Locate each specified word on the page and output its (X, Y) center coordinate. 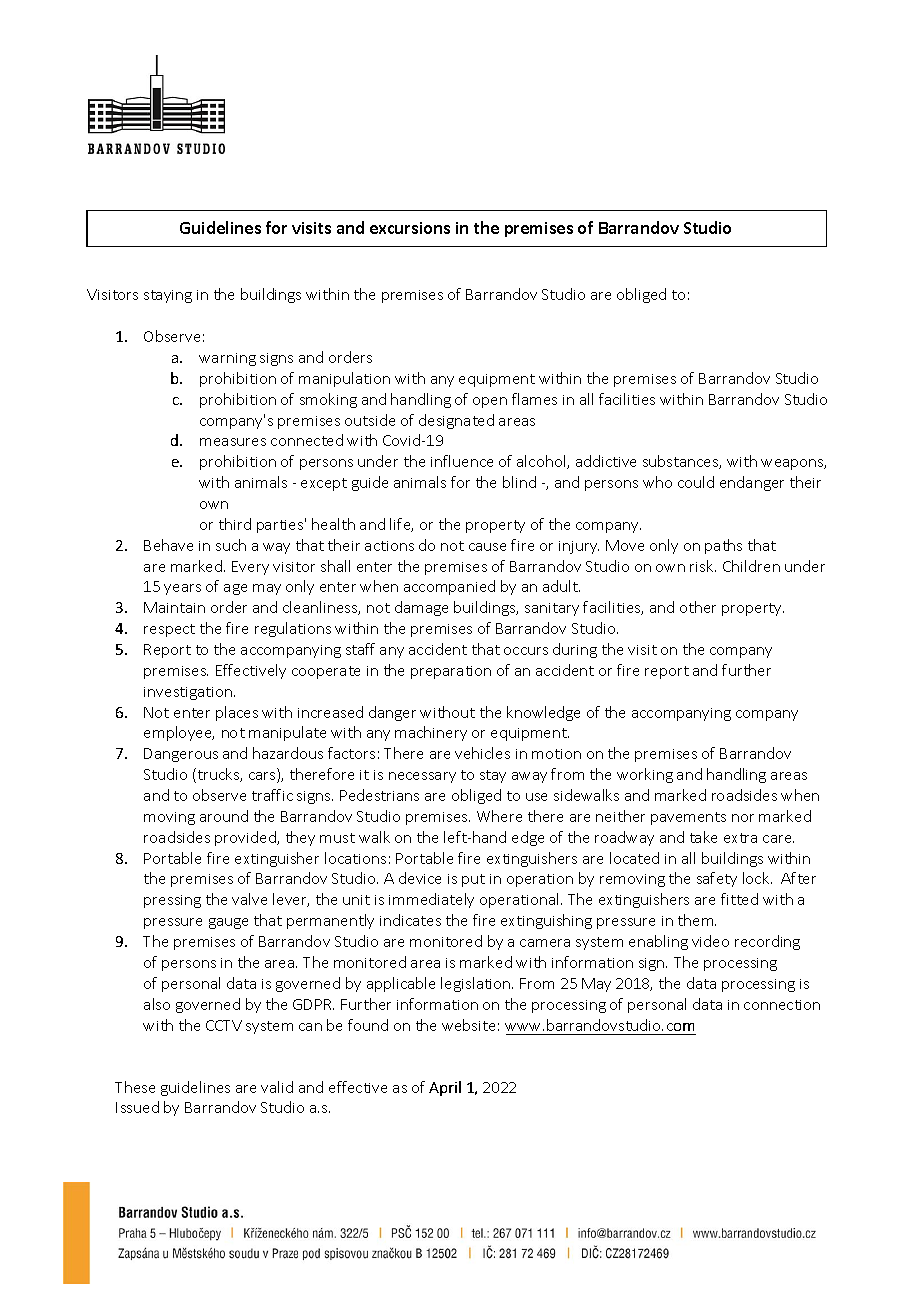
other (698, 607)
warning (227, 359)
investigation (189, 693)
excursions (410, 228)
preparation (451, 672)
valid (277, 1087)
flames (534, 399)
